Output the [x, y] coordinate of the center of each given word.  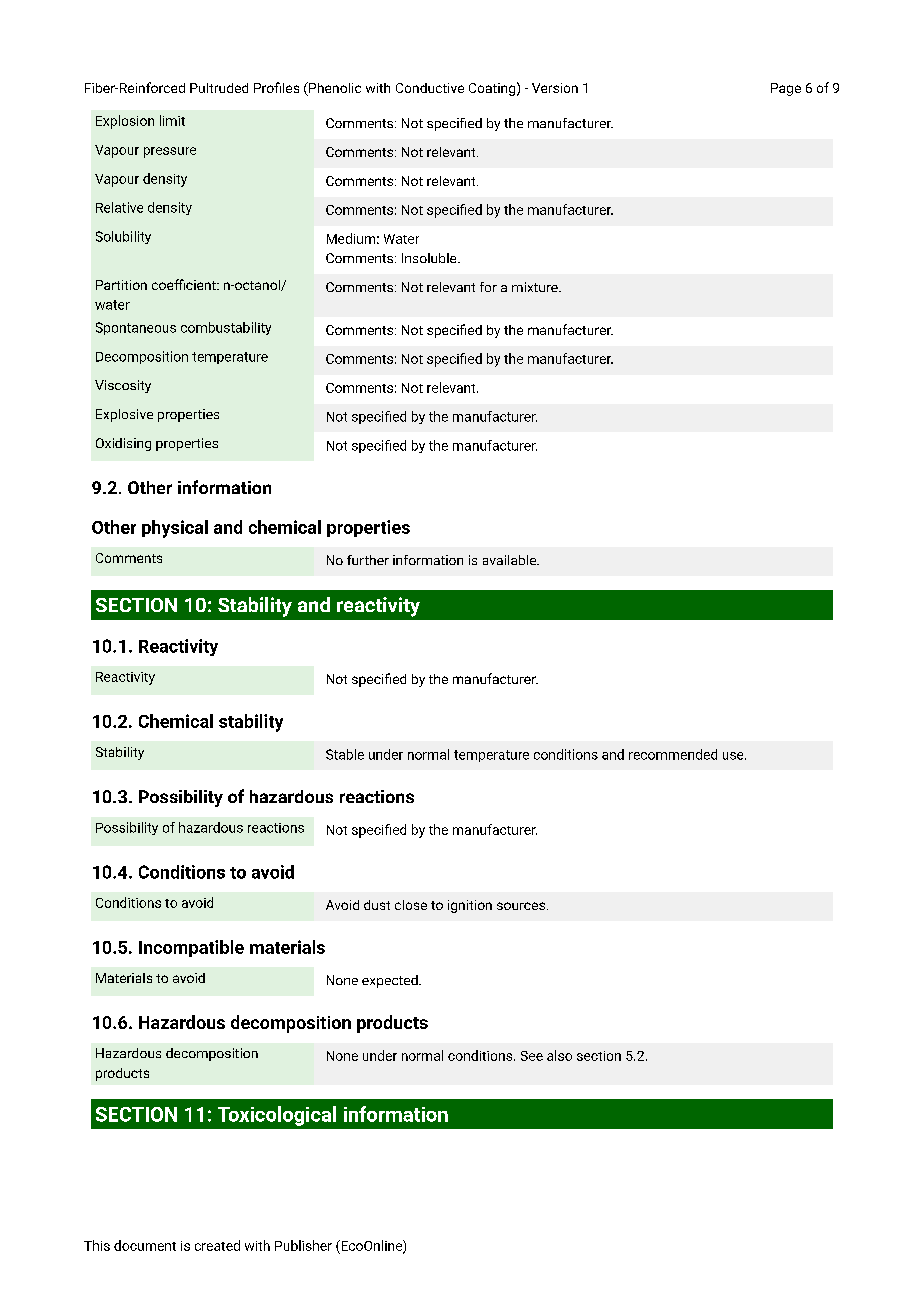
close [411, 905]
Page [786, 89]
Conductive [430, 88]
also [559, 1055]
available [511, 560]
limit [172, 120]
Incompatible [191, 948]
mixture [536, 287]
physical [175, 529]
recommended [673, 754]
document [145, 1245]
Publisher [303, 1245]
